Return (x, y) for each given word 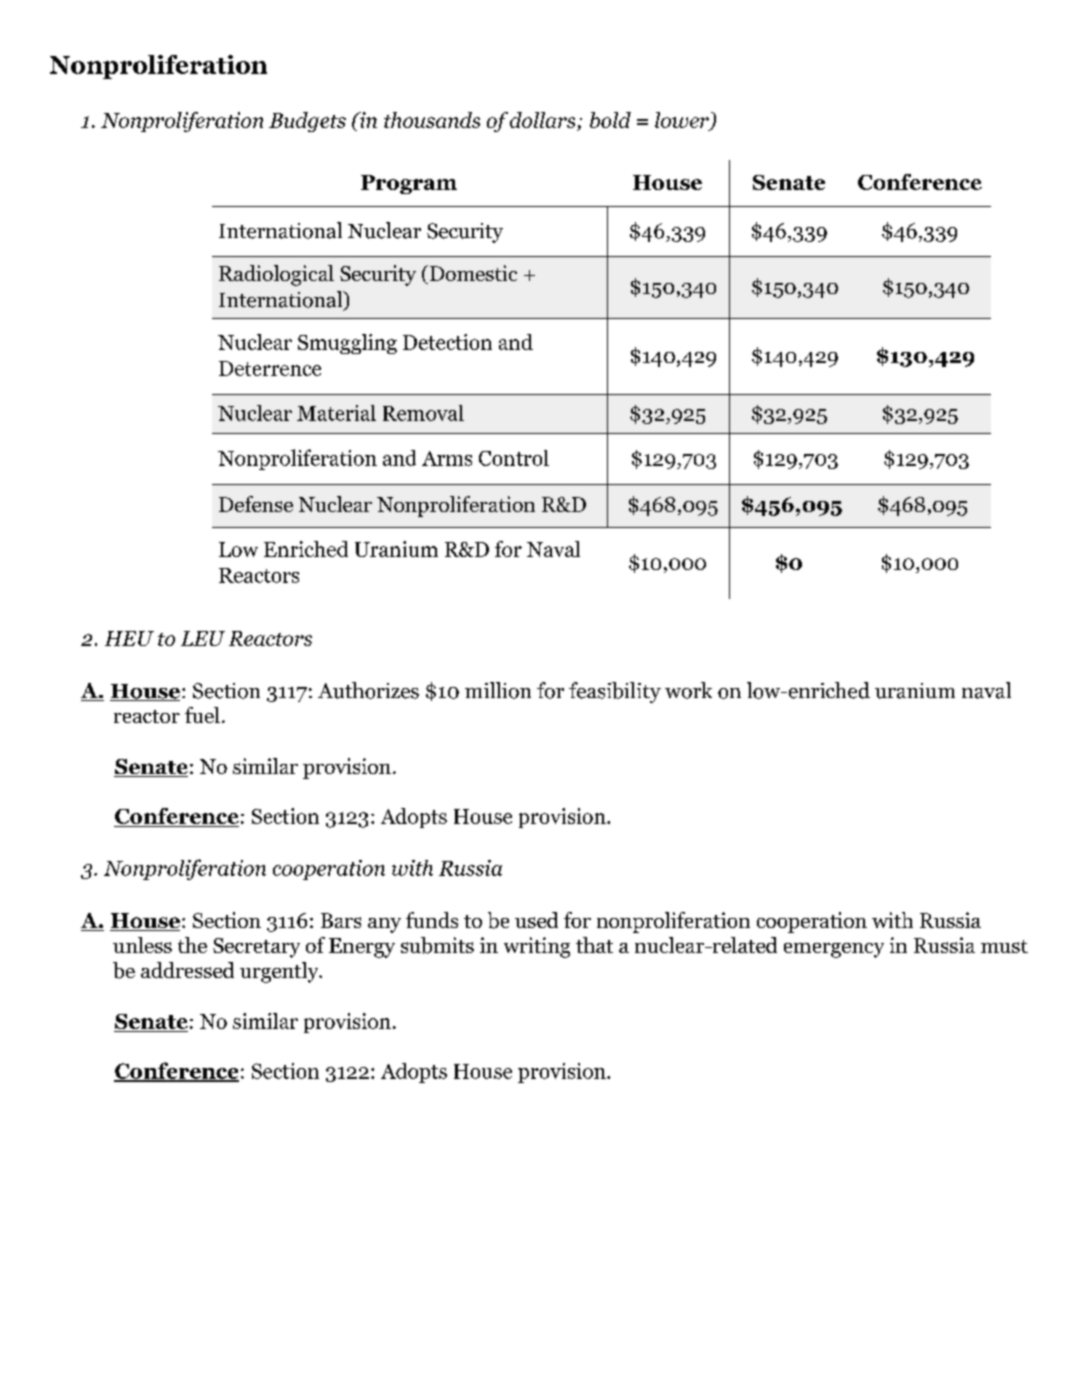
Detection (447, 342)
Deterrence (270, 368)
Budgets (307, 122)
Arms (447, 458)
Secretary (256, 948)
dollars (542, 120)
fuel (202, 715)
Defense (256, 504)
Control (514, 458)
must (1004, 946)
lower (683, 121)
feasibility (615, 692)
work (688, 690)
